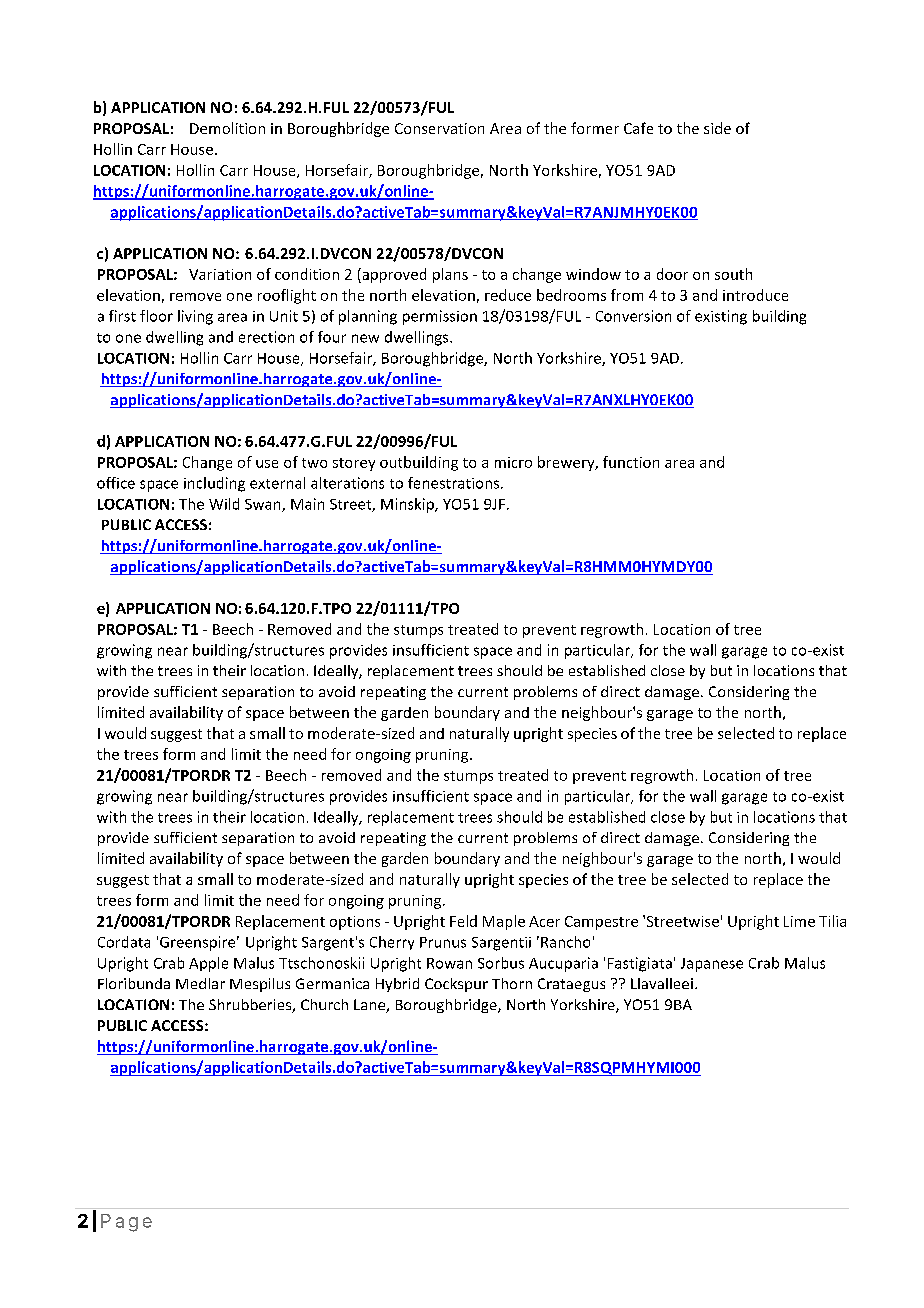 The image size is (924, 1308). Describe the element at coordinates (755, 295) in the page. I see `introduce` at that location.
